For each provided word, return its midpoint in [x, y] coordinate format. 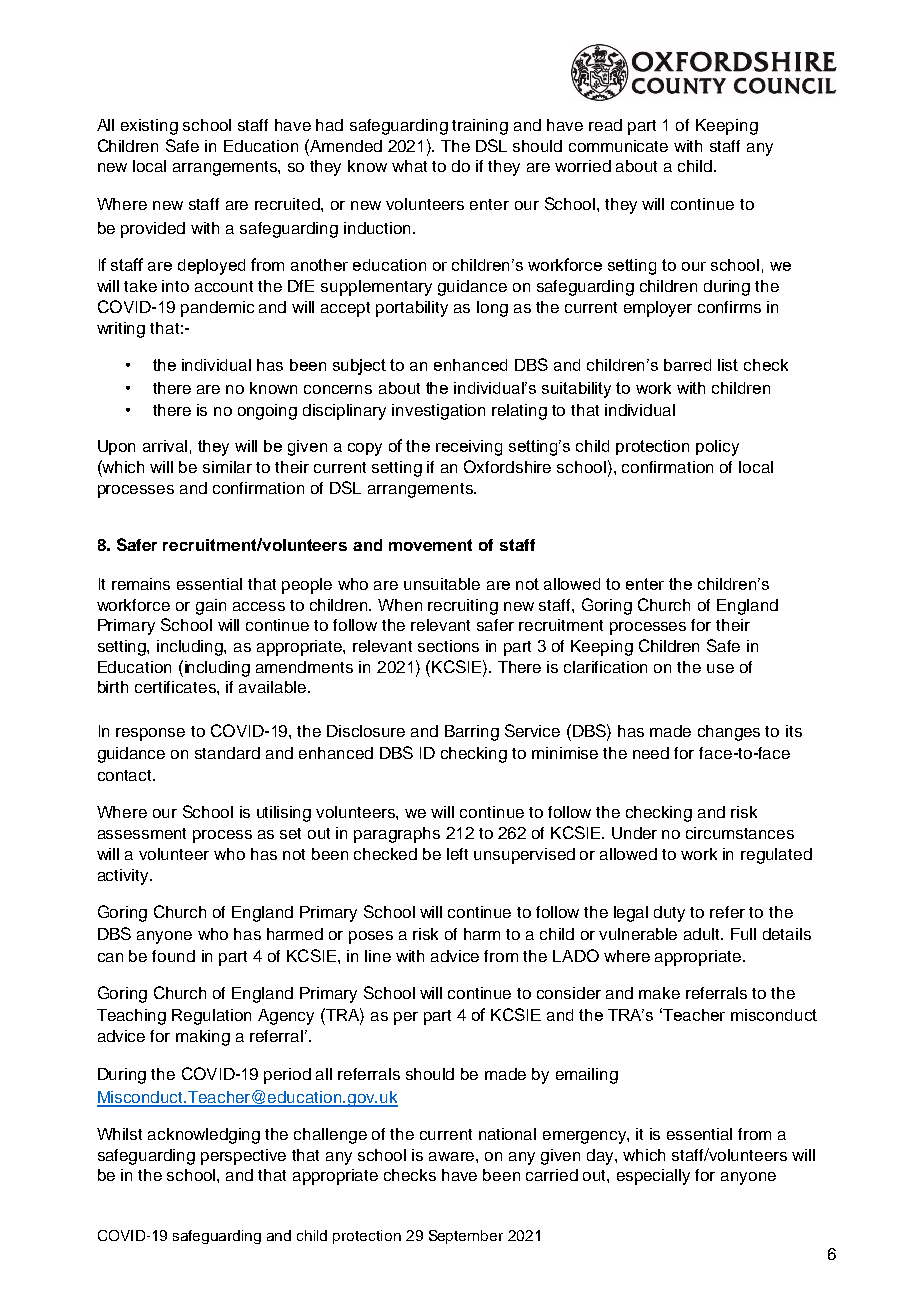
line [378, 956]
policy [717, 448]
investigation [438, 412]
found [173, 956]
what [409, 166]
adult [703, 934]
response [150, 734]
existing [149, 127]
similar [227, 467]
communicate [618, 146]
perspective [243, 1157]
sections [448, 646]
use [720, 668]
